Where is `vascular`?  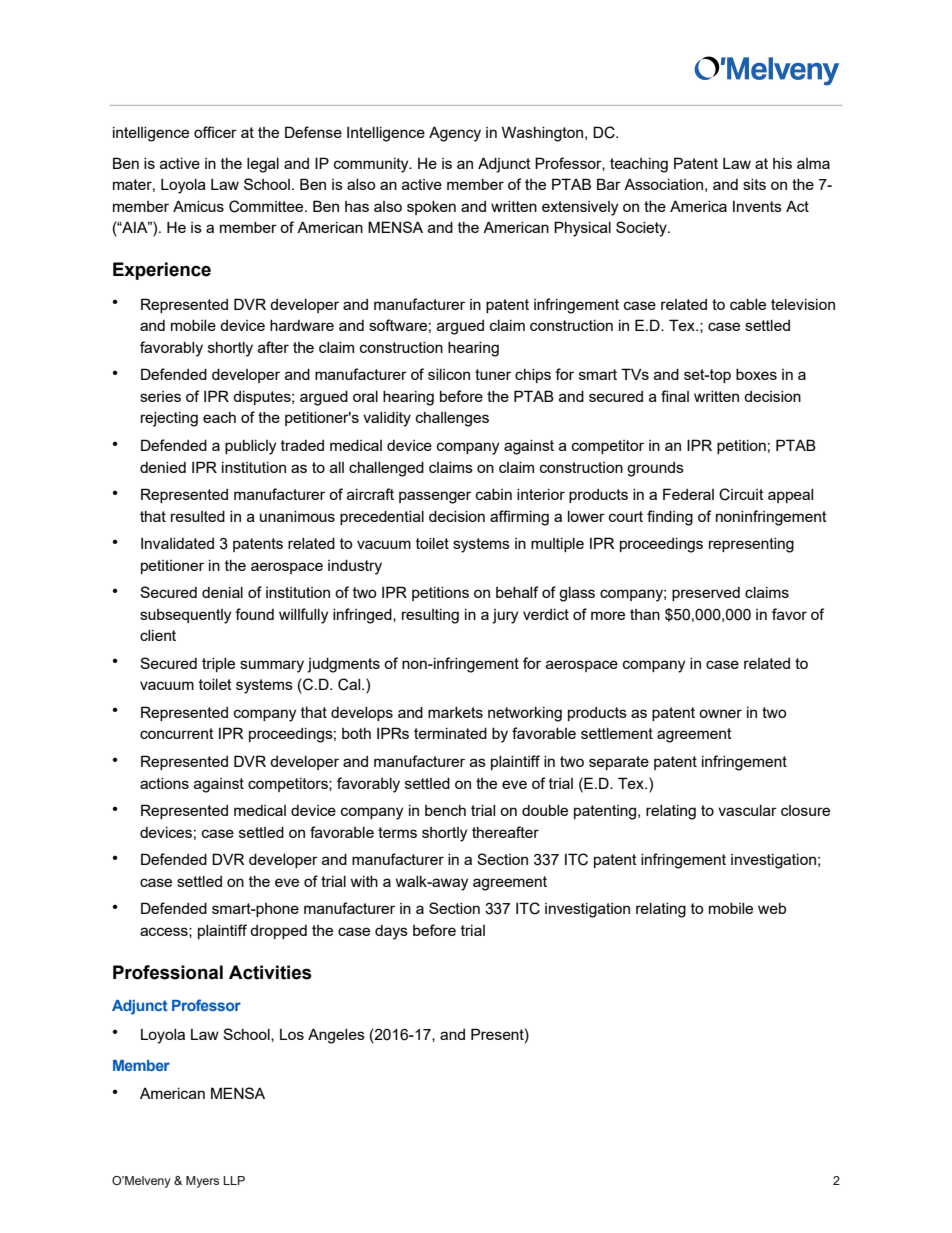
vascular is located at coordinates (747, 810).
